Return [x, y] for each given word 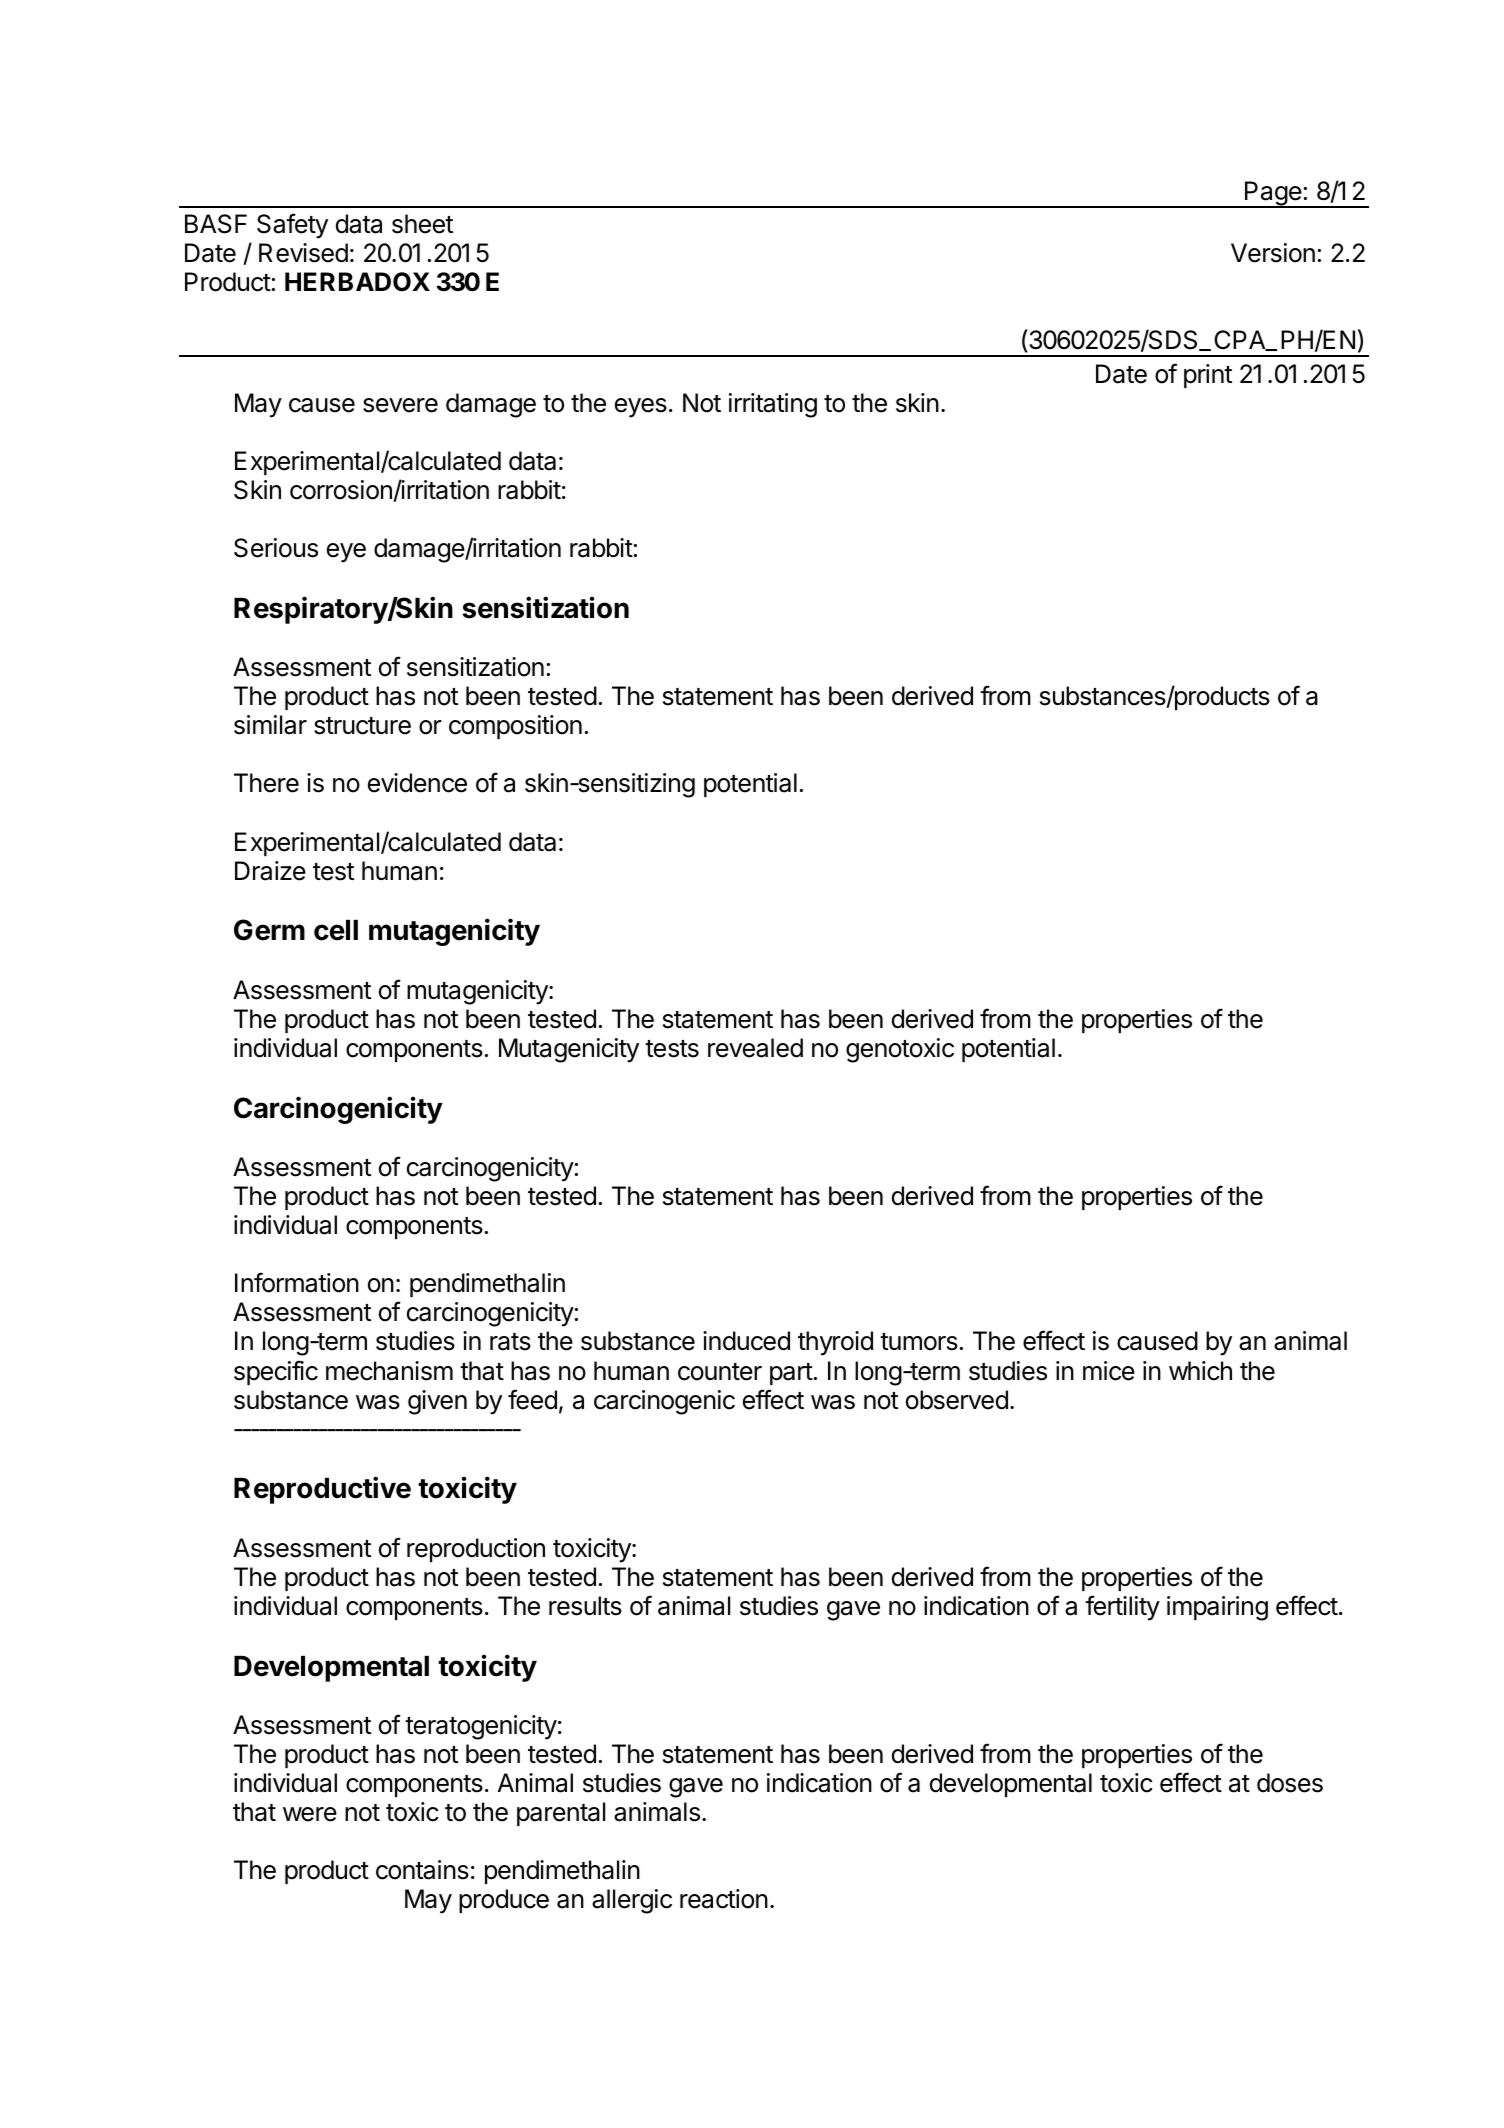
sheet [422, 224]
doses [1290, 1783]
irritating [773, 405]
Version [1273, 253]
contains [422, 1870]
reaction [724, 1899]
